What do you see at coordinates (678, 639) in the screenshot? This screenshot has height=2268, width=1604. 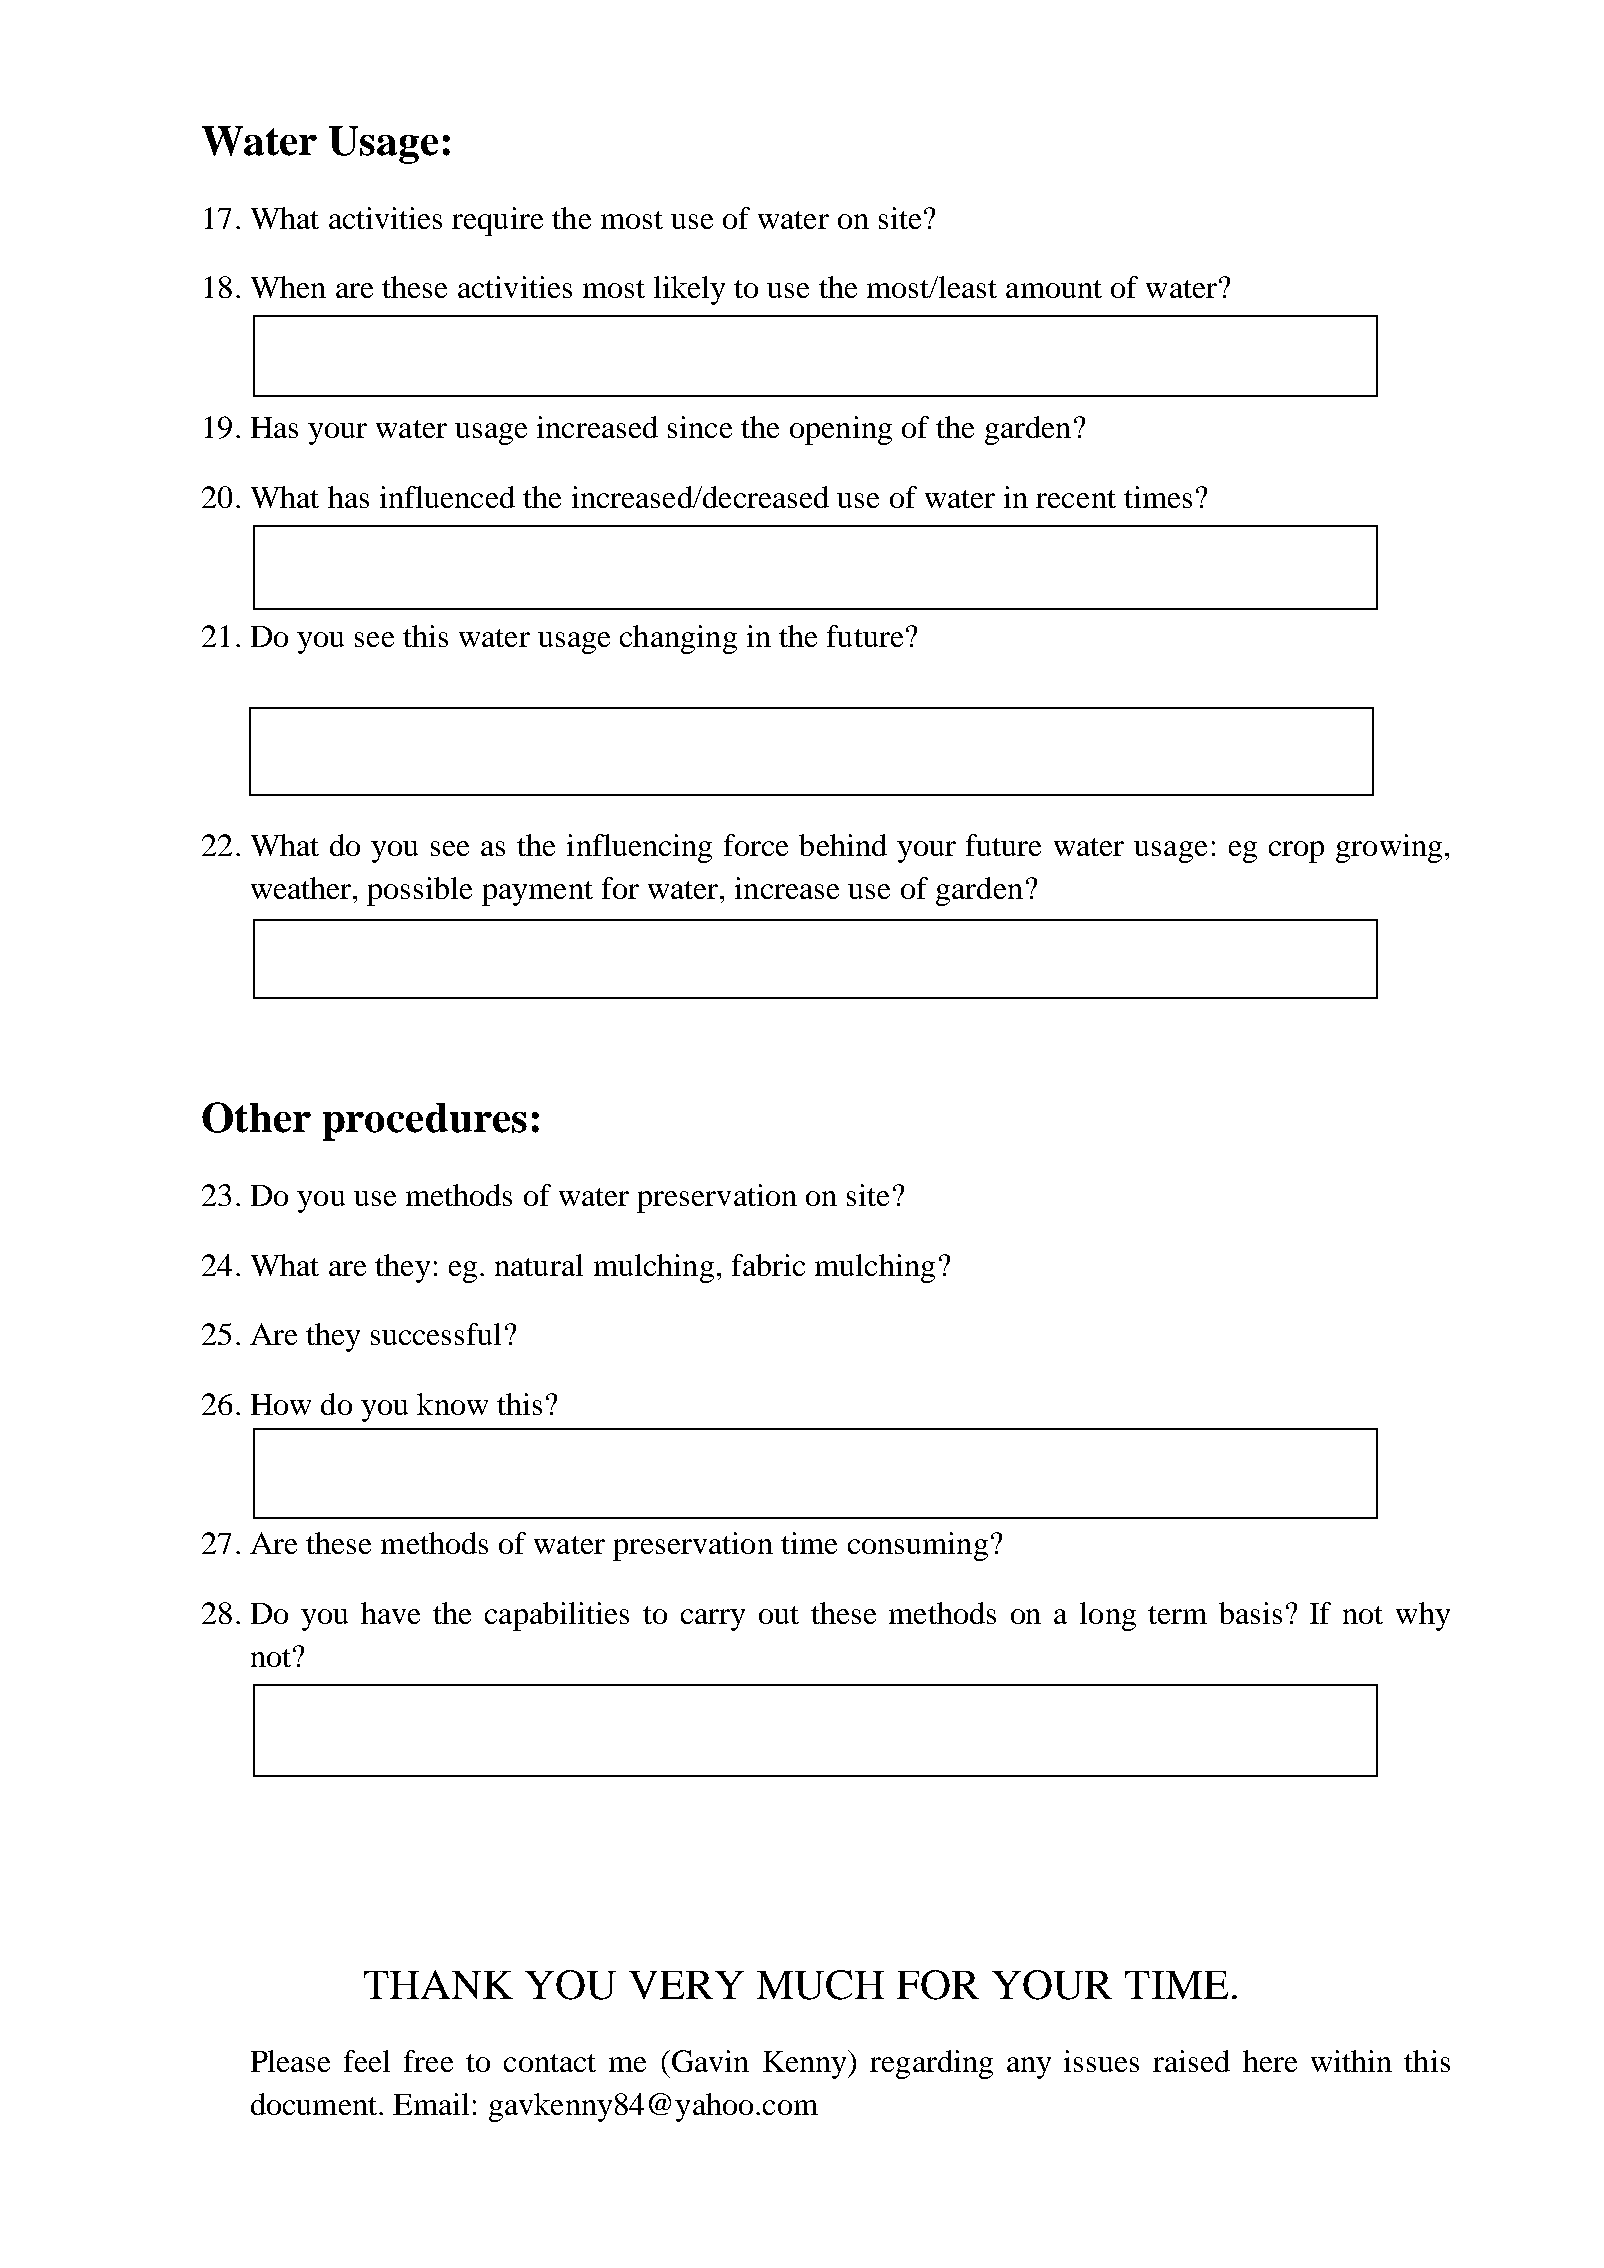 I see `changing` at bounding box center [678, 639].
